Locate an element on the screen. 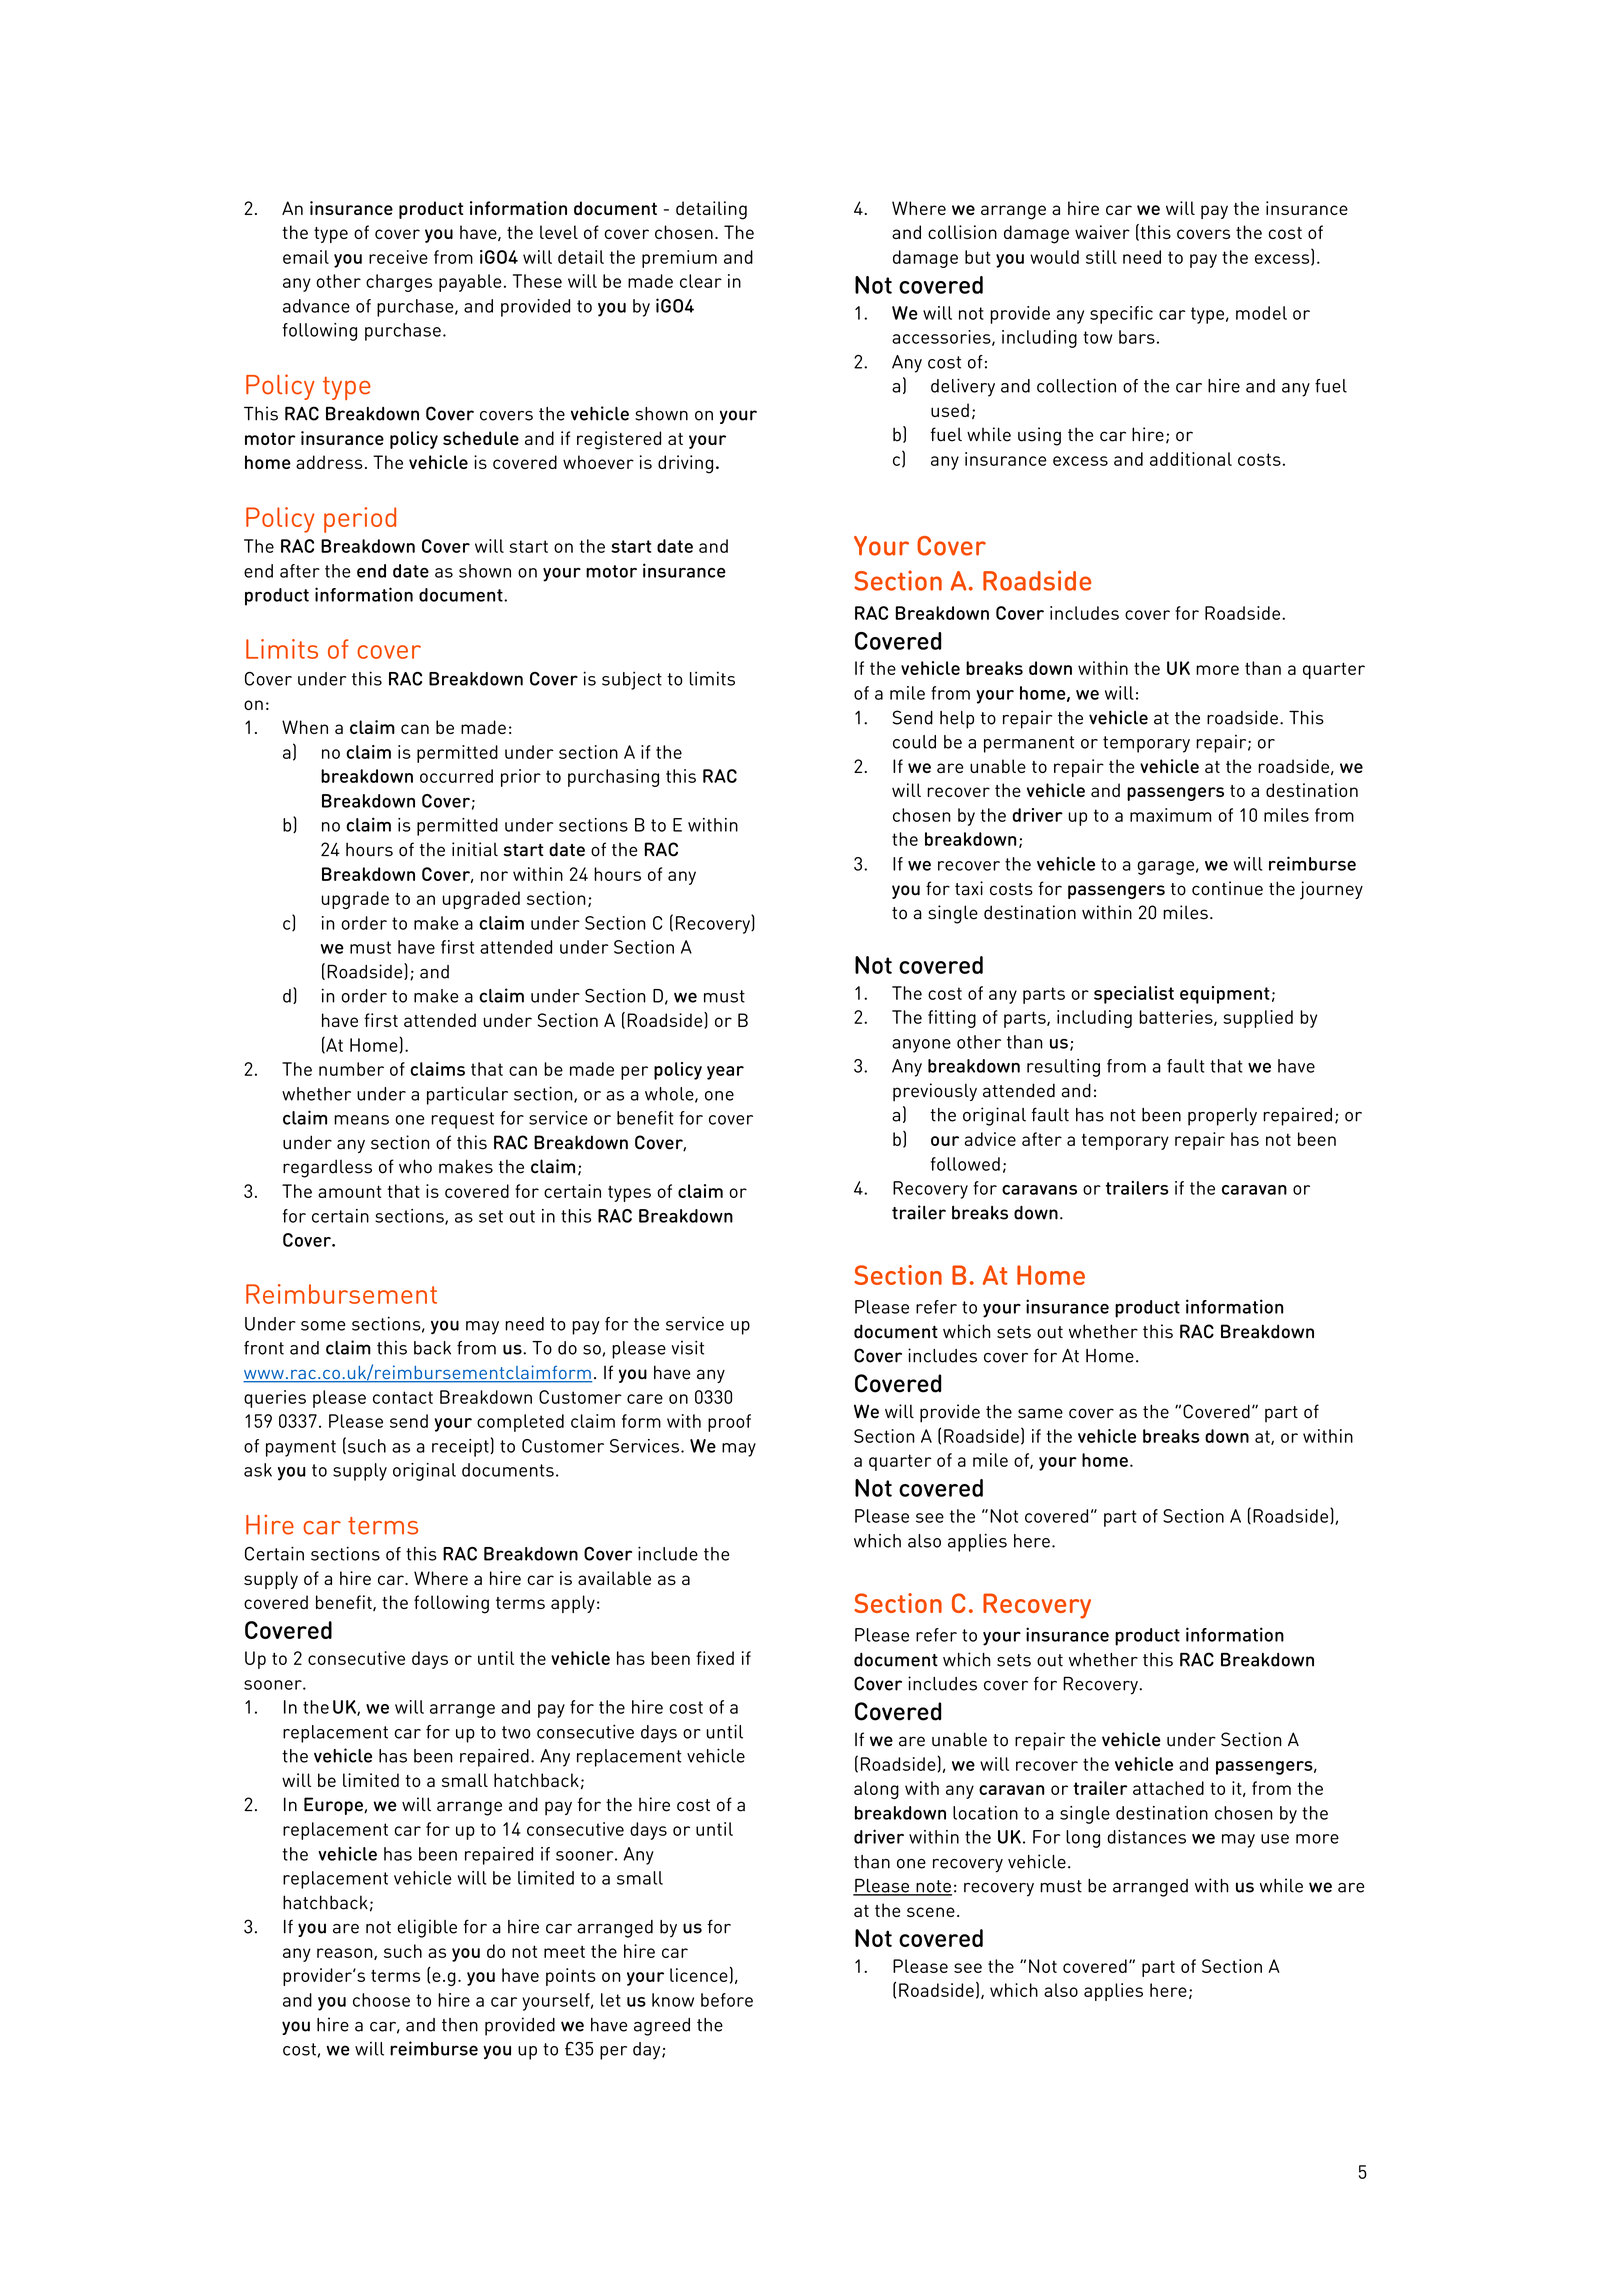  means is located at coordinates (361, 1120).
